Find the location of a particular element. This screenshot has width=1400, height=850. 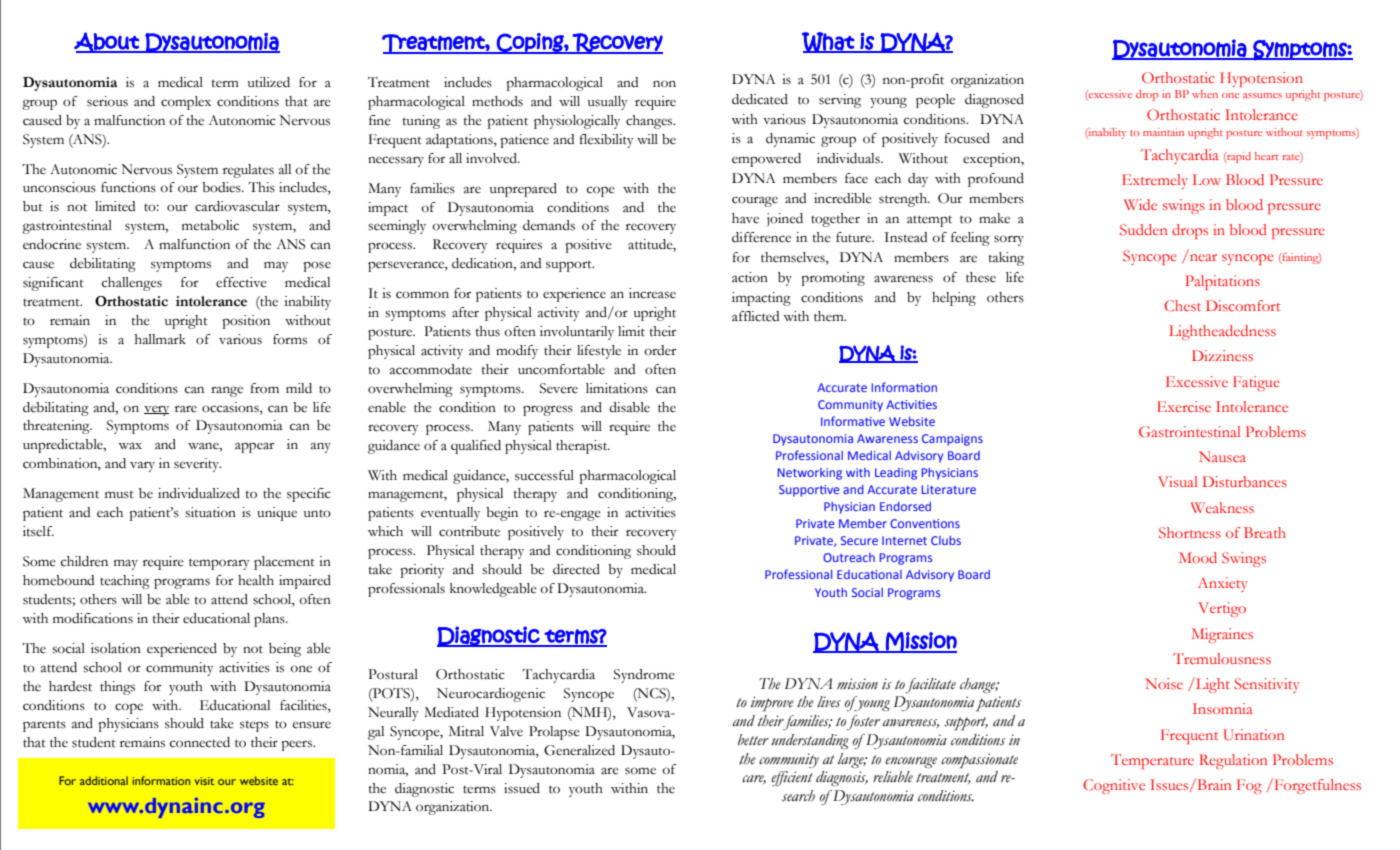

utilized is located at coordinates (269, 82).
